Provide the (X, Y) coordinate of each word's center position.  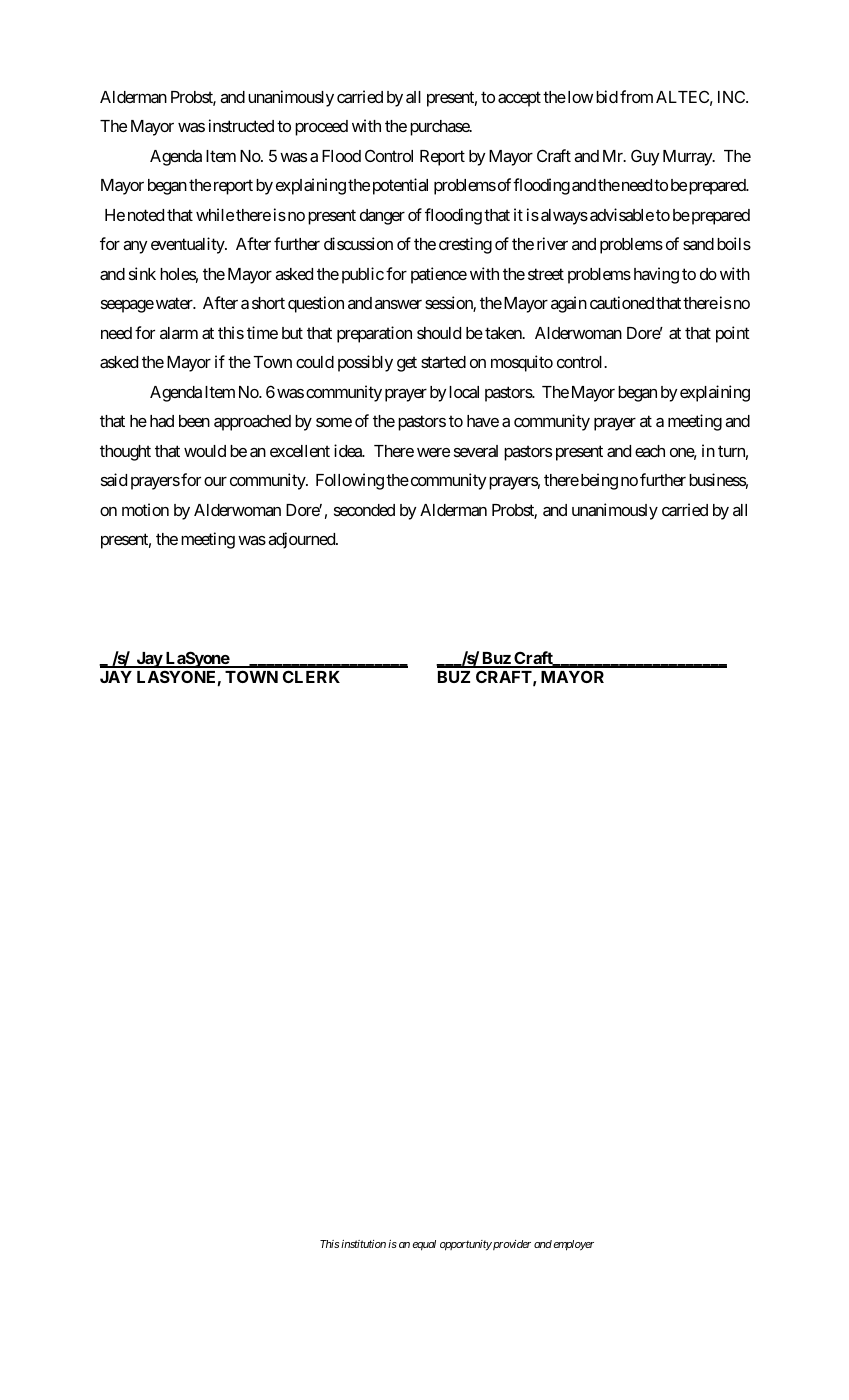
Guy (645, 157)
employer (573, 1245)
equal (424, 1245)
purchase (440, 128)
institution (363, 1244)
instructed (241, 125)
